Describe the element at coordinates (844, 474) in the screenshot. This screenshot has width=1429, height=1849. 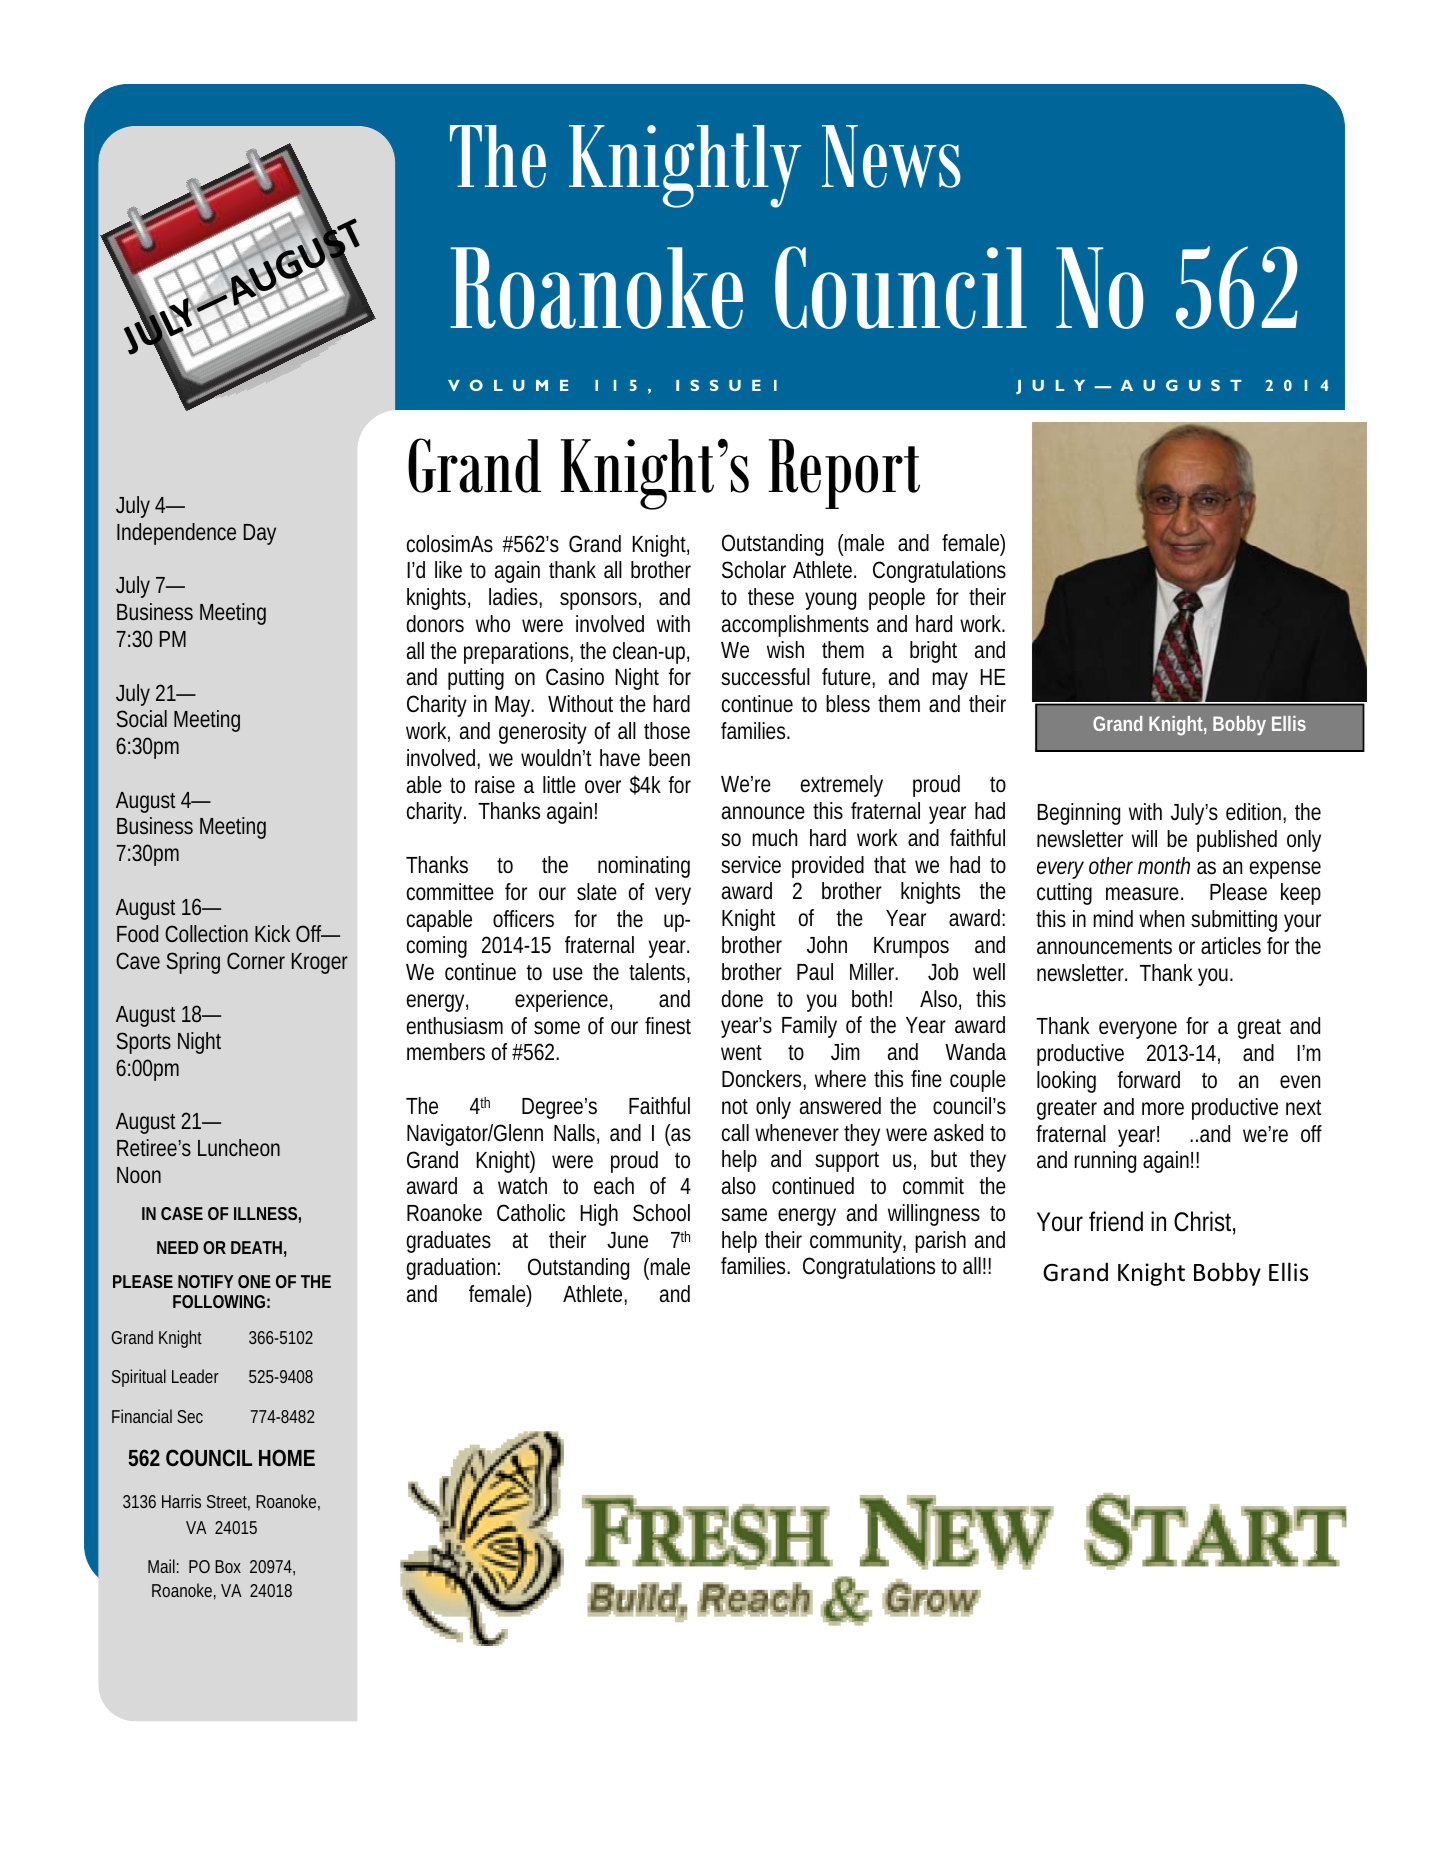
I see `Report` at that location.
